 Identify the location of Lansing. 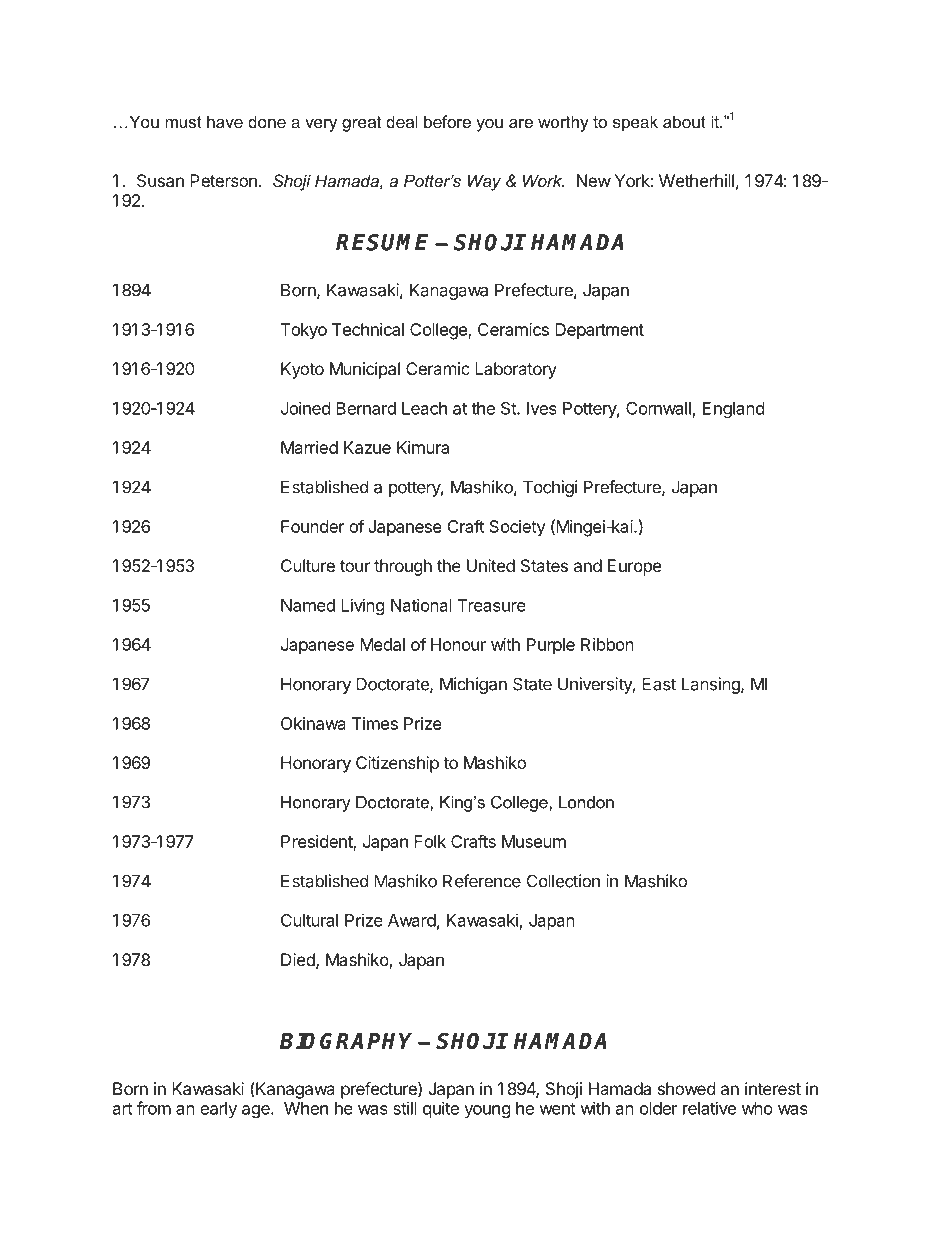
(712, 685).
